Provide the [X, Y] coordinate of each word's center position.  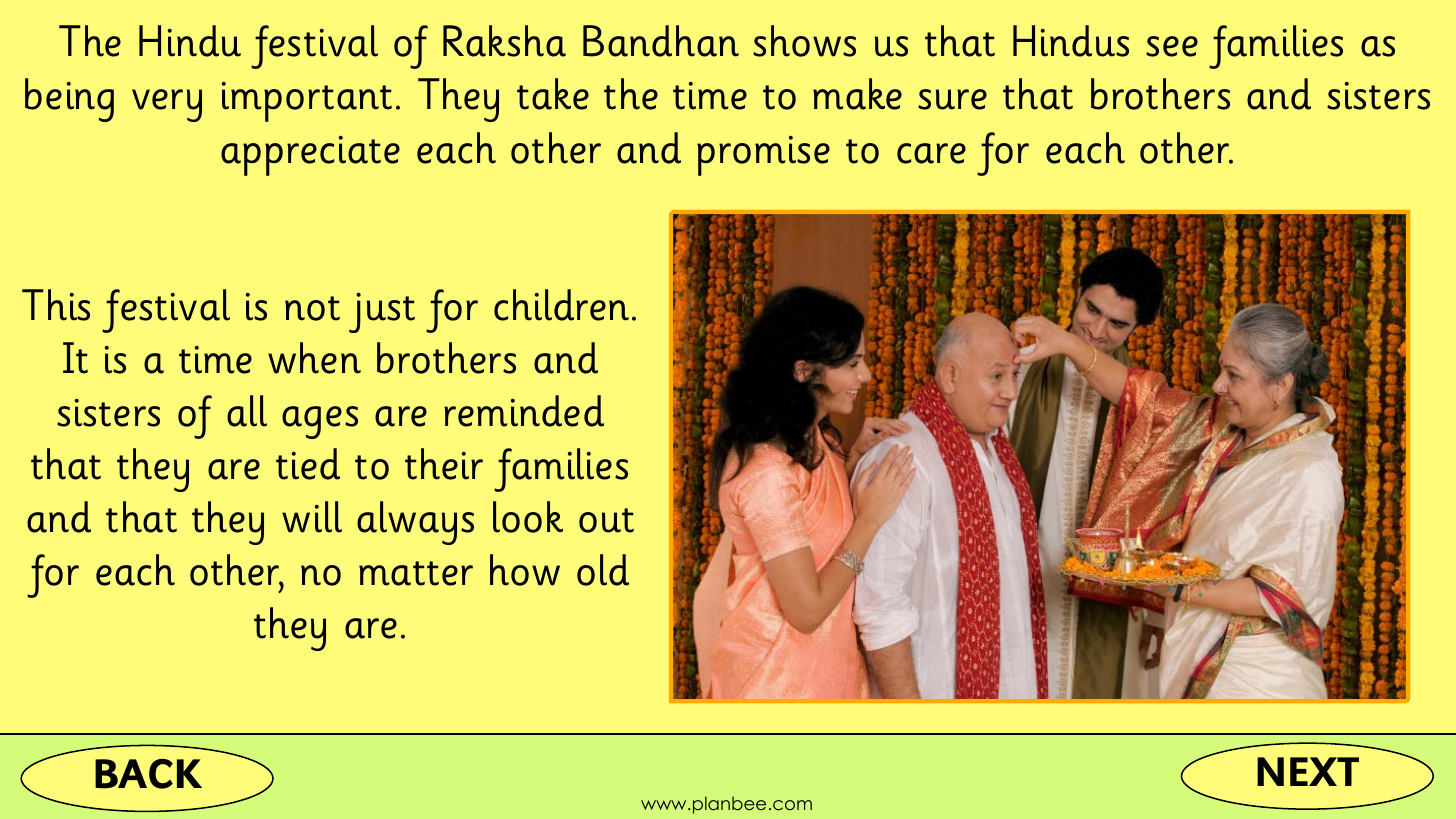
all [247, 411]
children [561, 305]
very [167, 105]
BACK [148, 774]
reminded [524, 411]
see [1172, 46]
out [606, 520]
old [603, 570]
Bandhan [661, 41]
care [931, 153]
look [528, 517]
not [312, 308]
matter [416, 573]
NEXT [1308, 771]
